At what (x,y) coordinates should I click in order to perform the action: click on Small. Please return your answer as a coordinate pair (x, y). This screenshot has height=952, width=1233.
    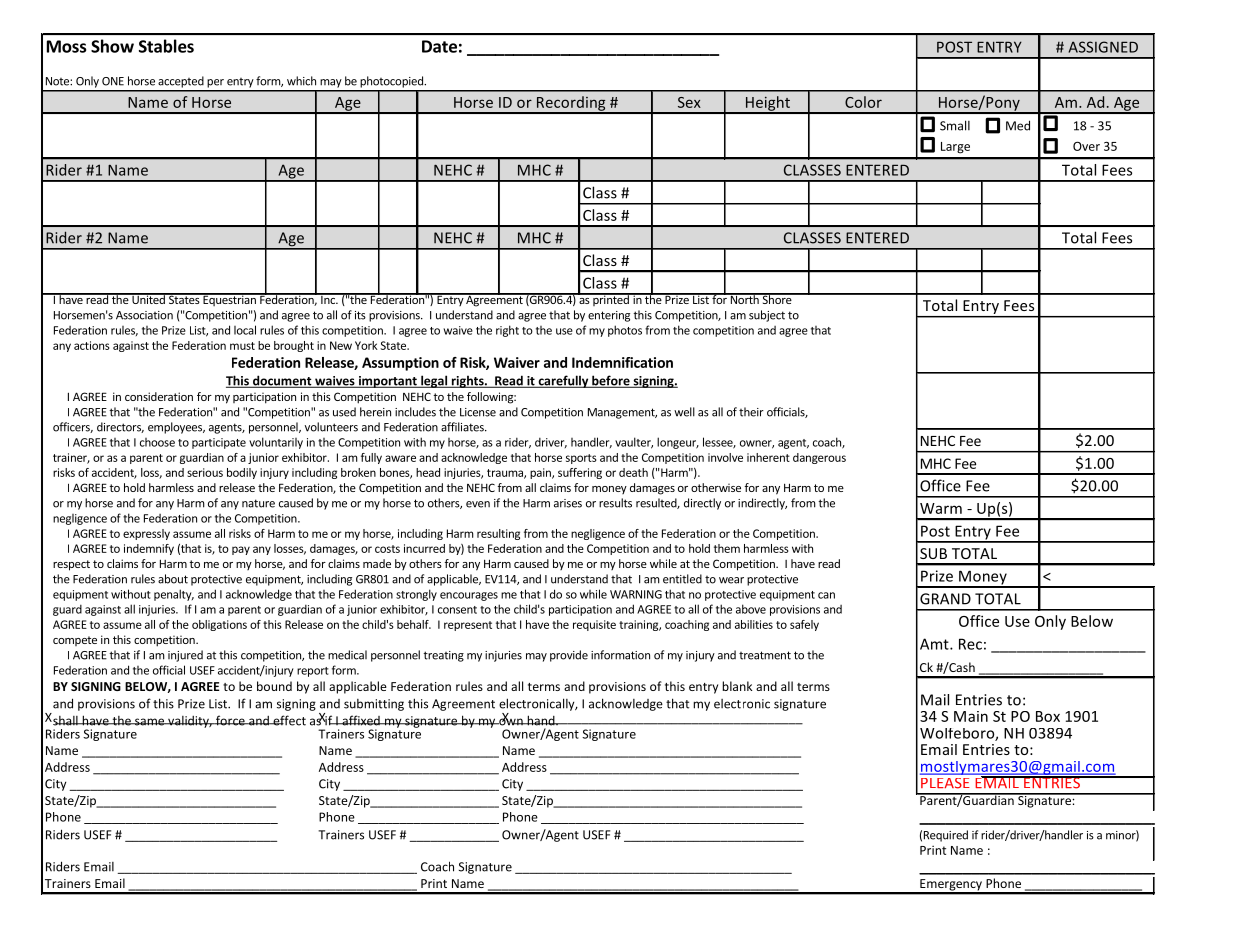
    Looking at the image, I should click on (955, 125).
